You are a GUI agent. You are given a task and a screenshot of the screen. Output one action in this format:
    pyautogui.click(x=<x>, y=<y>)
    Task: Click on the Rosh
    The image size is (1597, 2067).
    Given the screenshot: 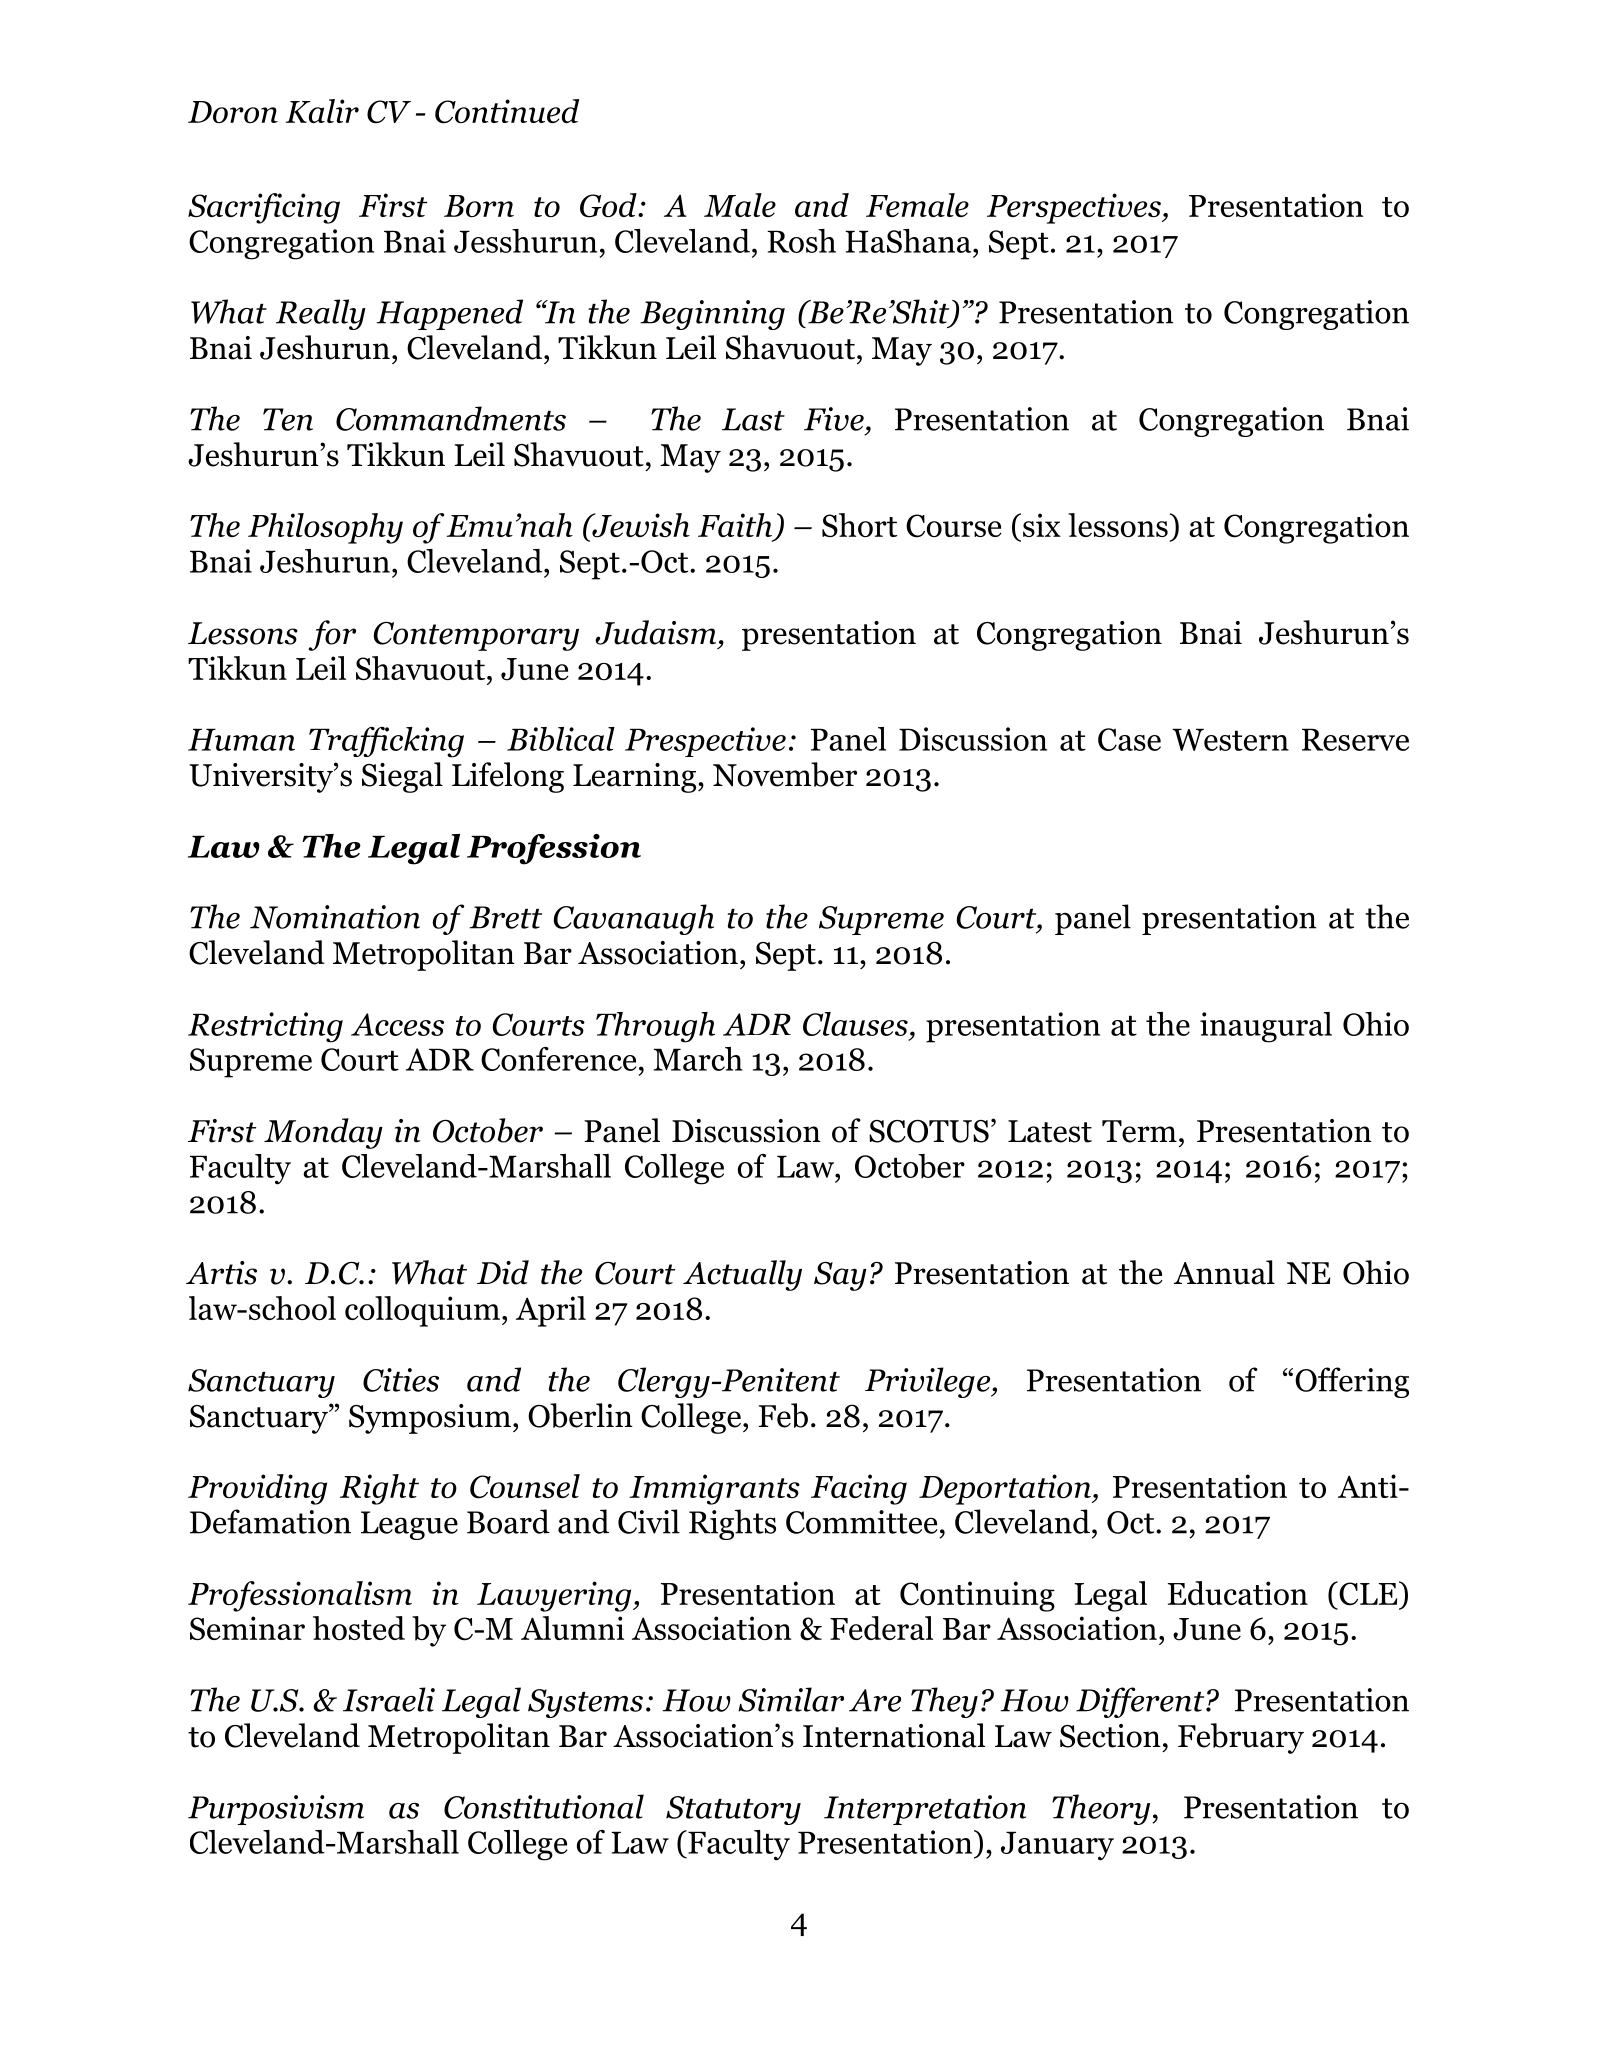 What is the action you would take?
    pyautogui.click(x=801, y=241)
